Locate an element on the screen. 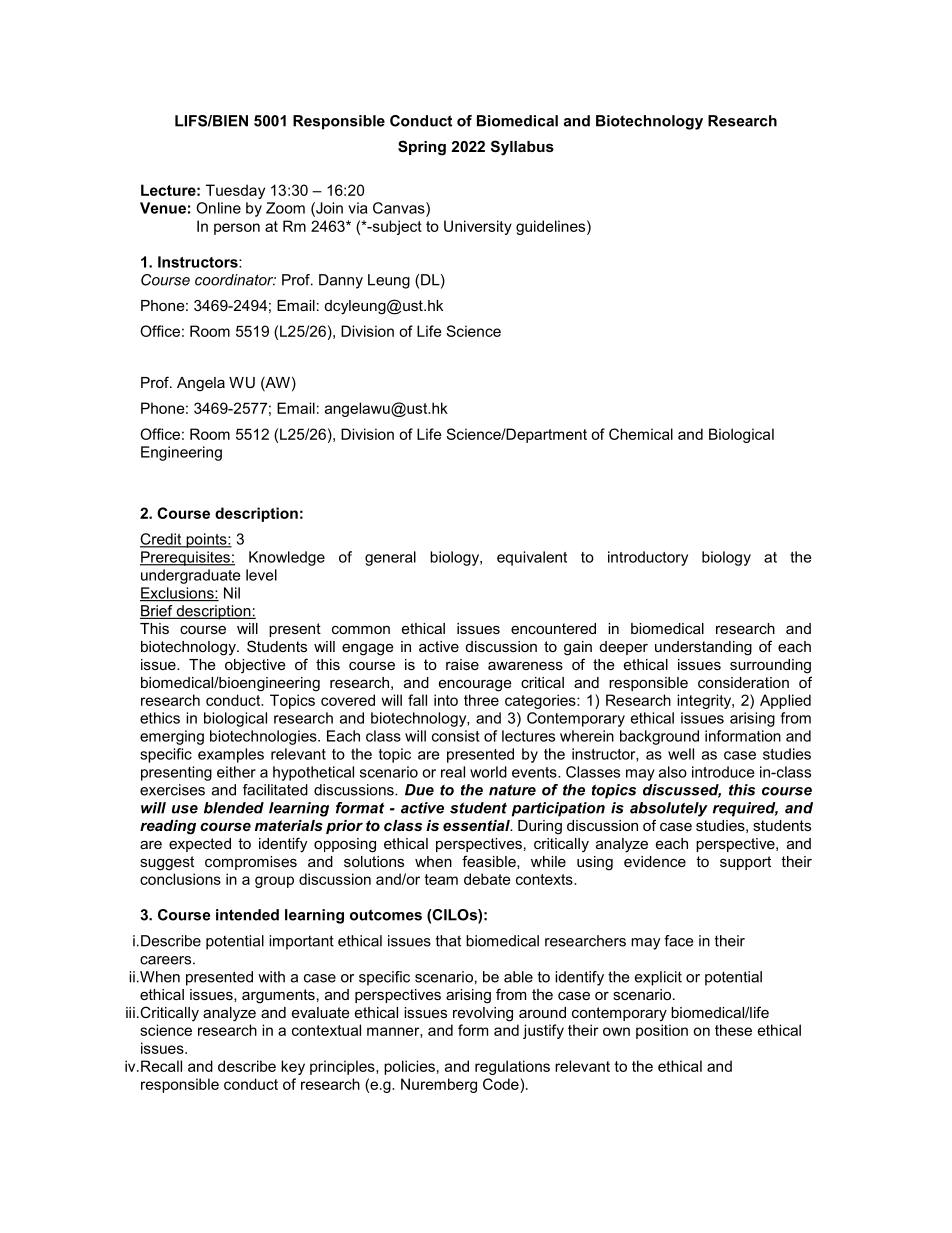 This screenshot has width=952, height=1233. Tuesday is located at coordinates (235, 191).
